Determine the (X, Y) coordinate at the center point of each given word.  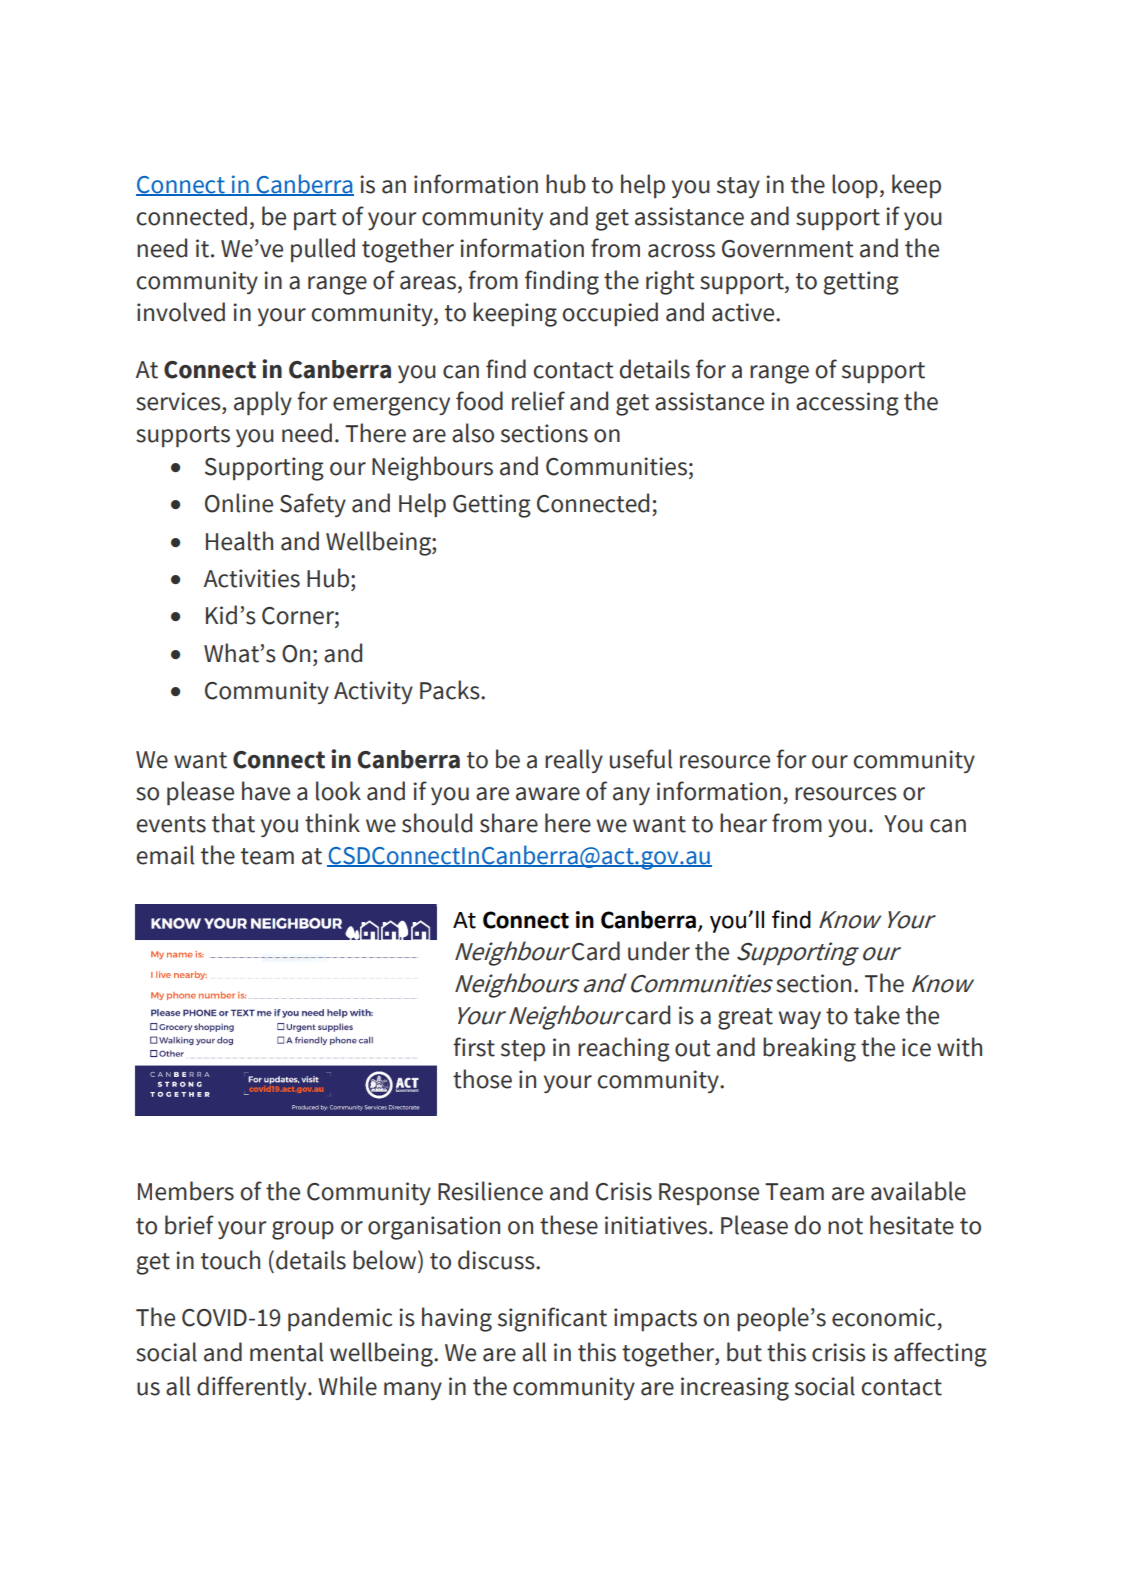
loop (855, 186)
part (315, 219)
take (877, 1015)
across (681, 251)
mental (286, 1352)
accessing (847, 404)
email (165, 855)
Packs (451, 690)
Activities (252, 578)
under (659, 951)
